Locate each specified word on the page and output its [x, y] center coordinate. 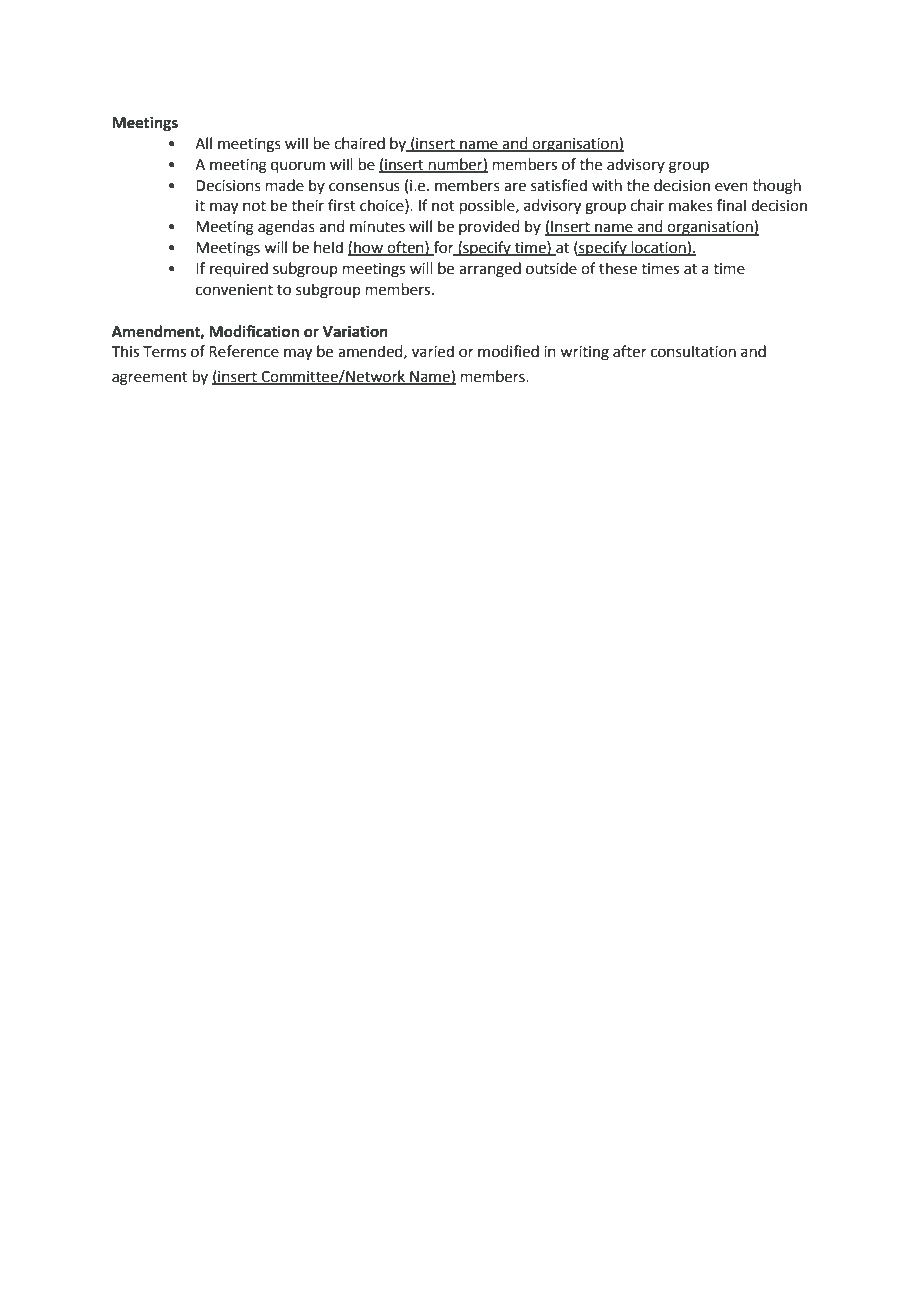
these [618, 268]
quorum [298, 167]
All [203, 143]
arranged [490, 270]
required [239, 270]
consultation [693, 351]
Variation [355, 331]
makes [691, 205]
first [342, 205]
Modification [254, 331]
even [731, 187]
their [307, 205]
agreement [150, 379]
